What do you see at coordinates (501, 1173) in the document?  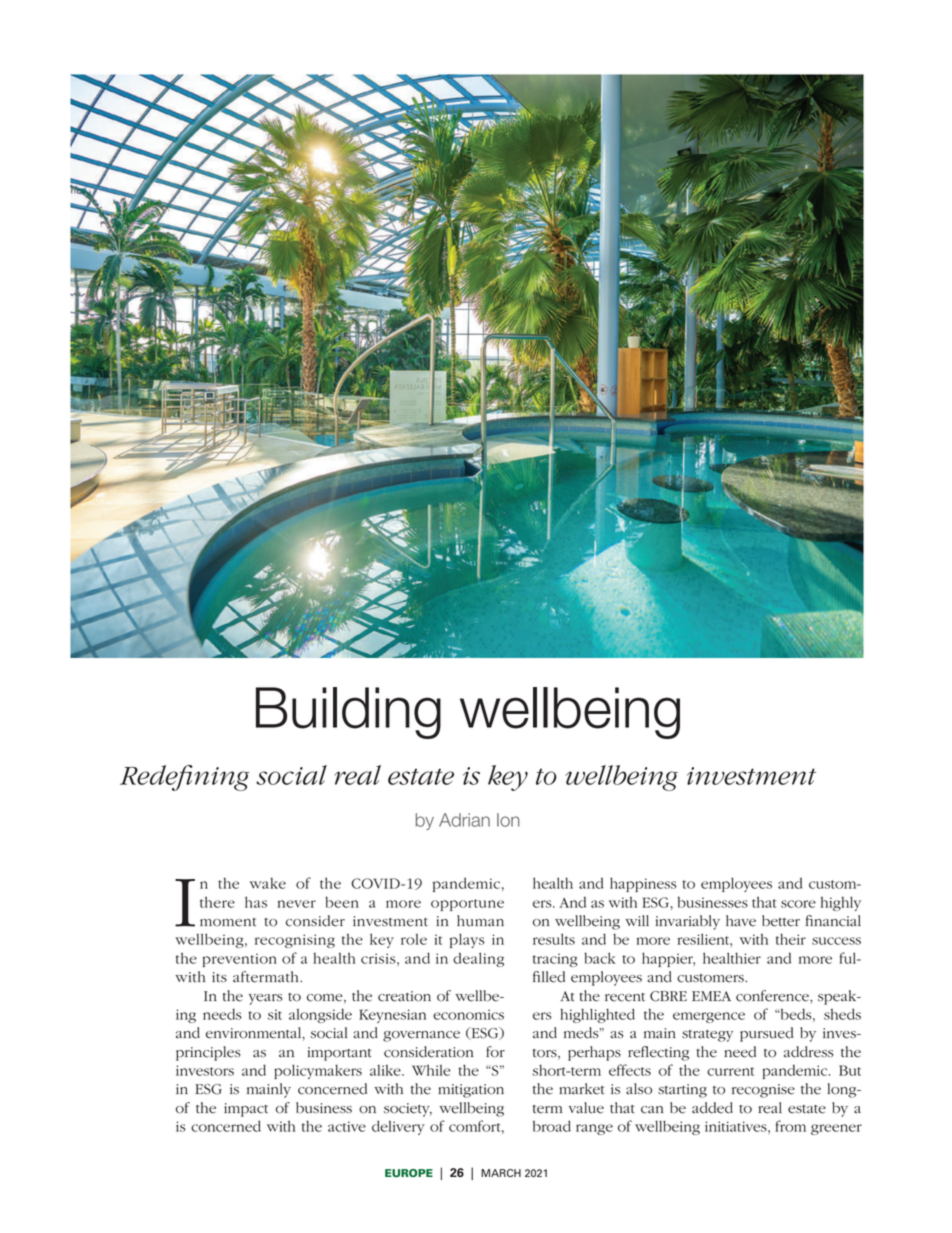 I see `MARCH` at bounding box center [501, 1173].
